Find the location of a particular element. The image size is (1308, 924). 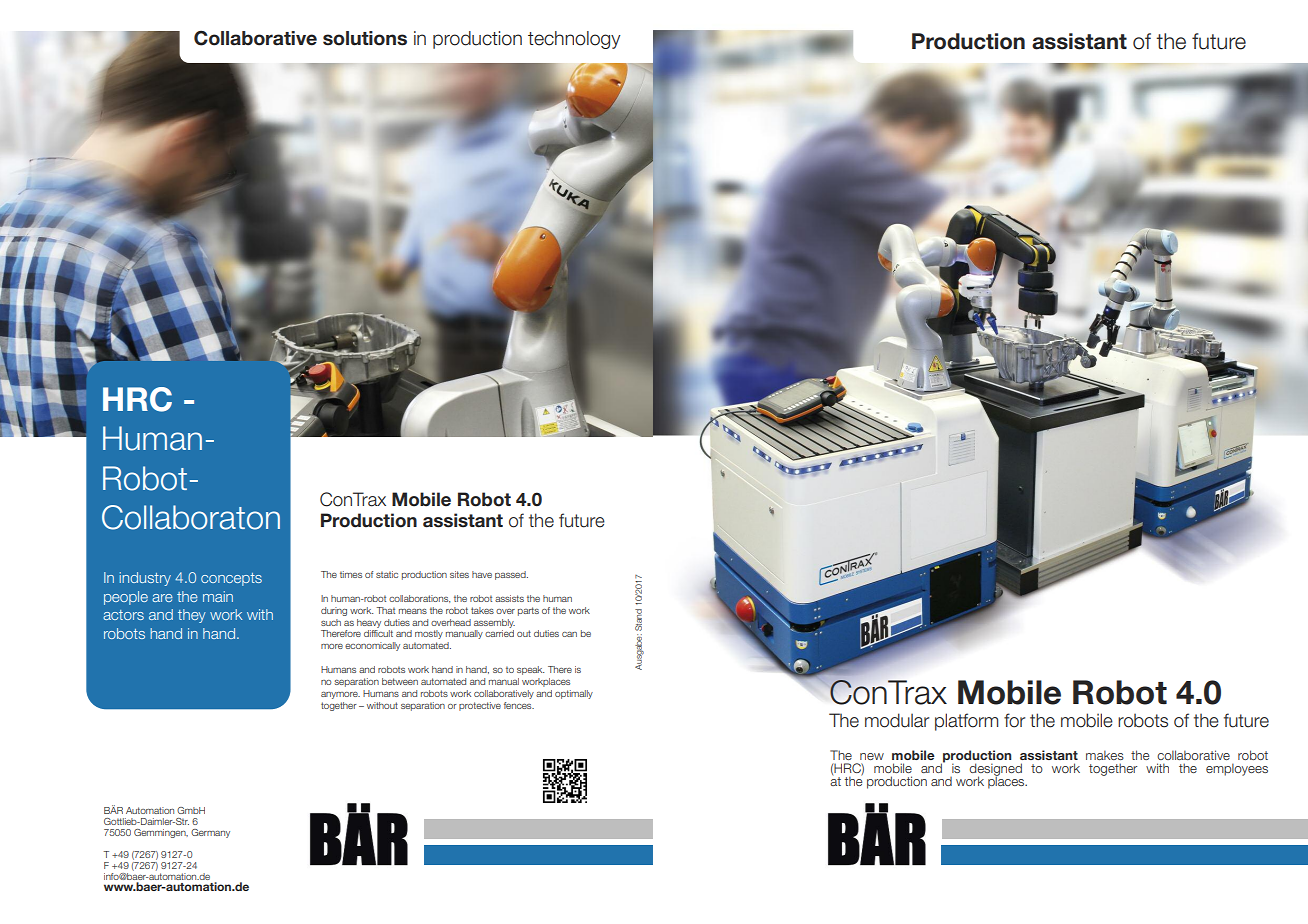

solutions is located at coordinates (365, 38).
